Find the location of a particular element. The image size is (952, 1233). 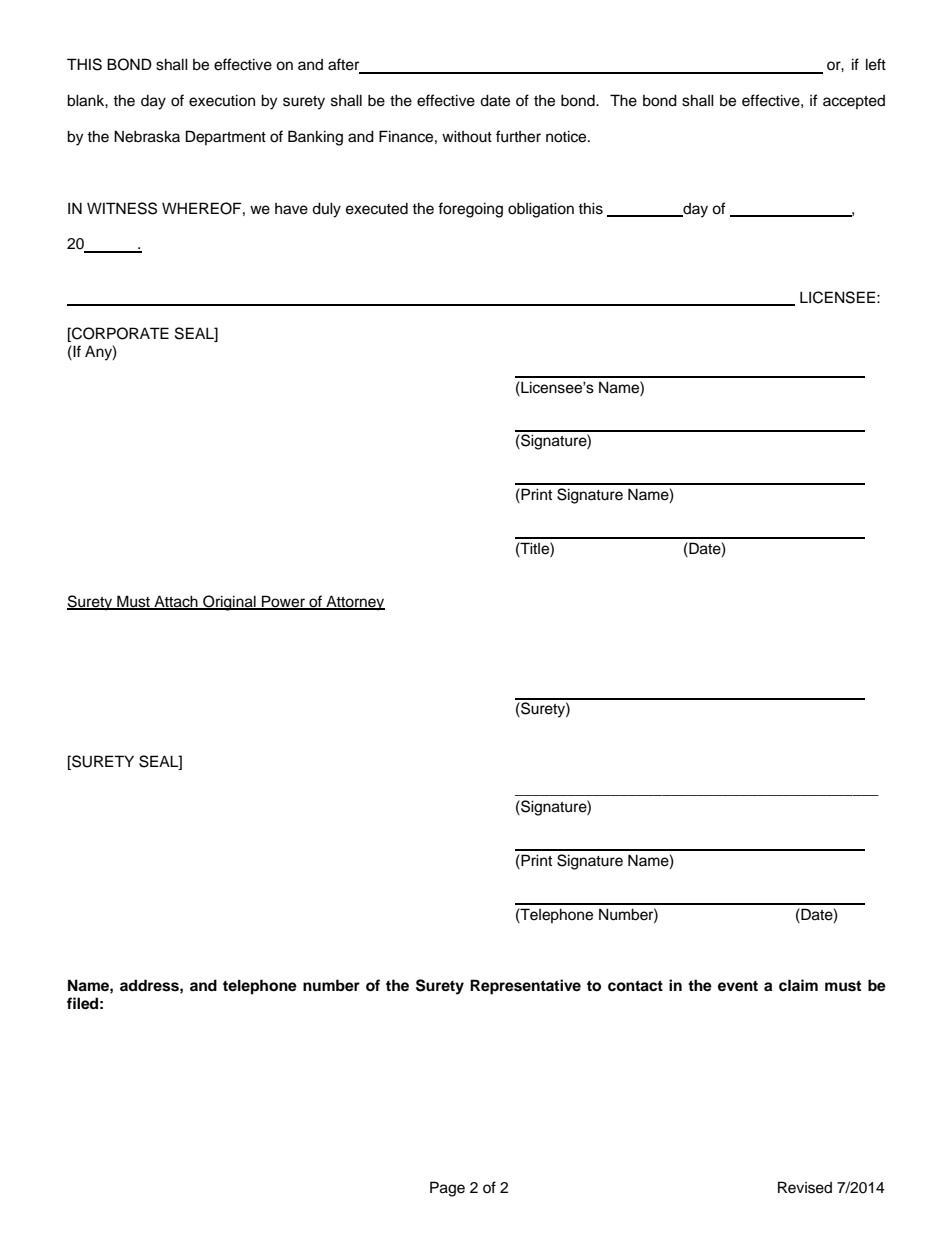

Page is located at coordinates (447, 1189).
